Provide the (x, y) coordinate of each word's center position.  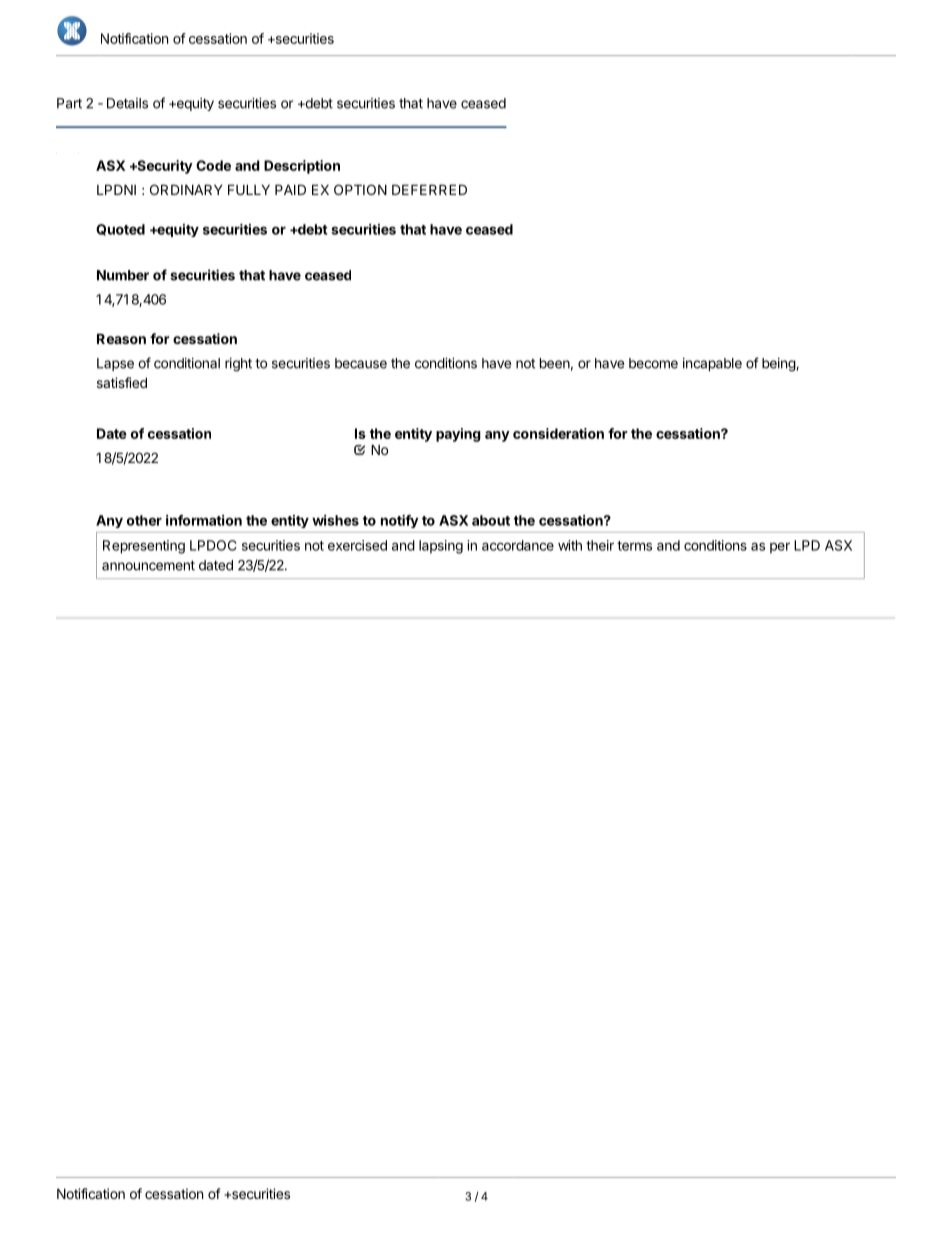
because (361, 363)
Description (302, 167)
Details (127, 103)
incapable (712, 364)
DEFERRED (429, 189)
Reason (121, 338)
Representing (144, 547)
